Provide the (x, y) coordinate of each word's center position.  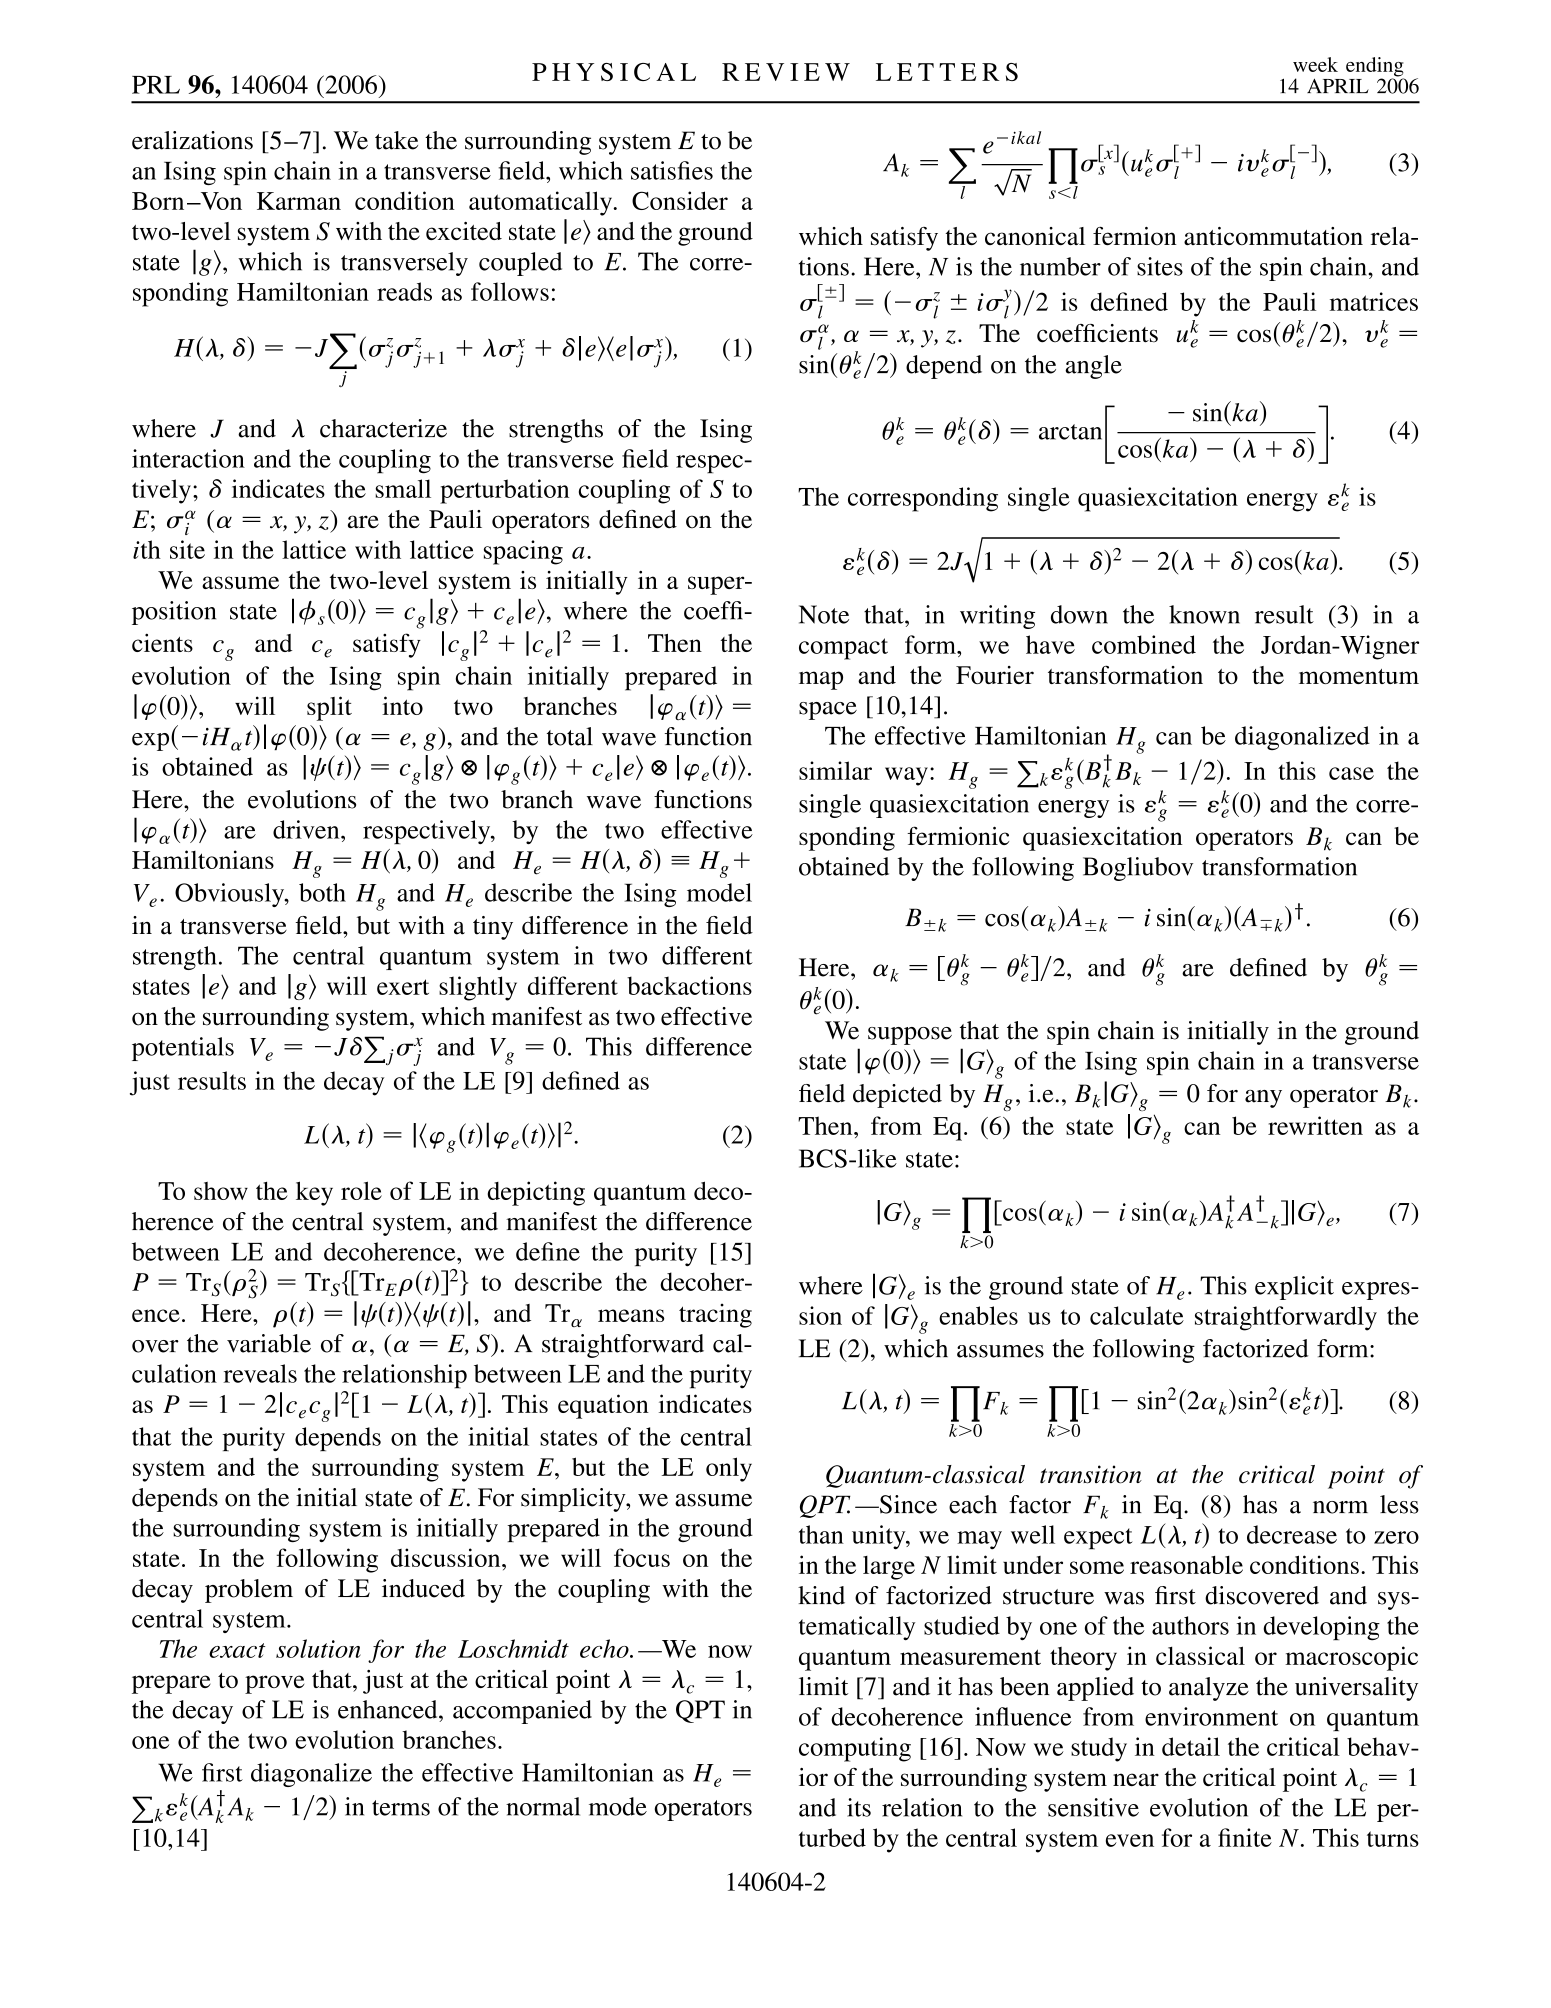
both (322, 892)
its (859, 1807)
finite (1245, 1837)
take (396, 140)
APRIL (1338, 86)
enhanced (389, 1709)
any (1263, 1099)
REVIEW (786, 72)
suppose (910, 1036)
